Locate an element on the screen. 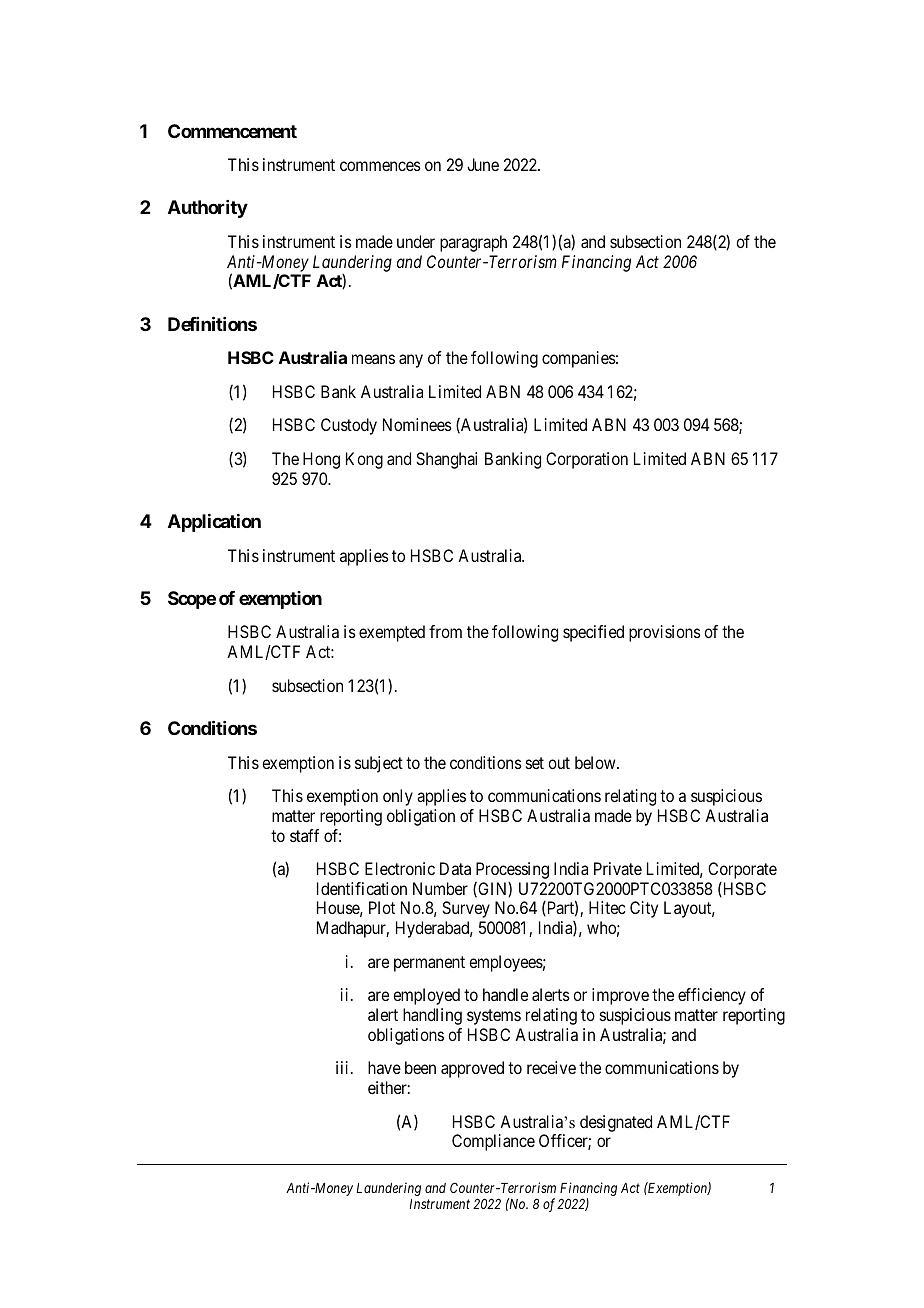 This screenshot has width=924, height=1308. below is located at coordinates (596, 762).
